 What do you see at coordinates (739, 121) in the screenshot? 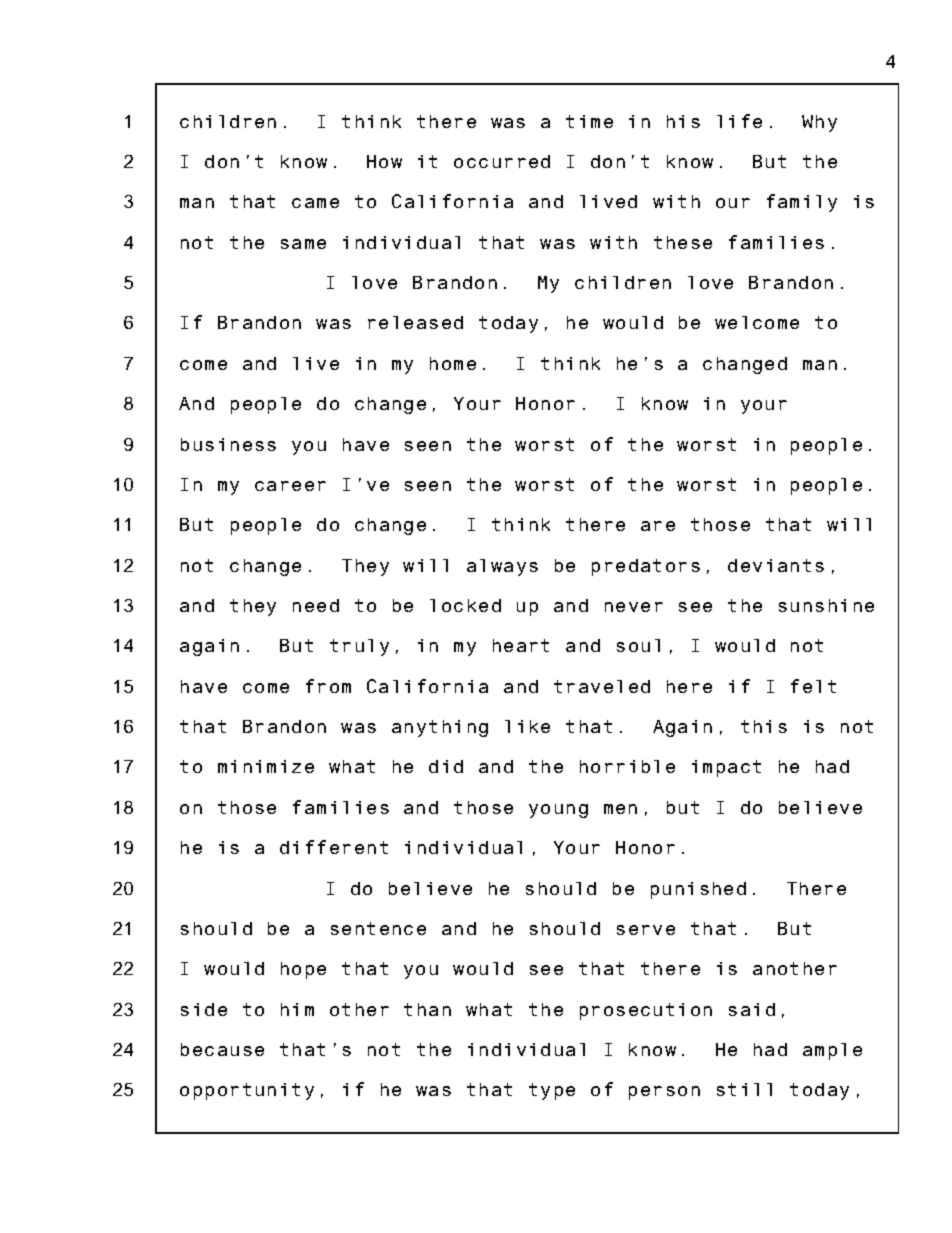
I see `life` at bounding box center [739, 121].
